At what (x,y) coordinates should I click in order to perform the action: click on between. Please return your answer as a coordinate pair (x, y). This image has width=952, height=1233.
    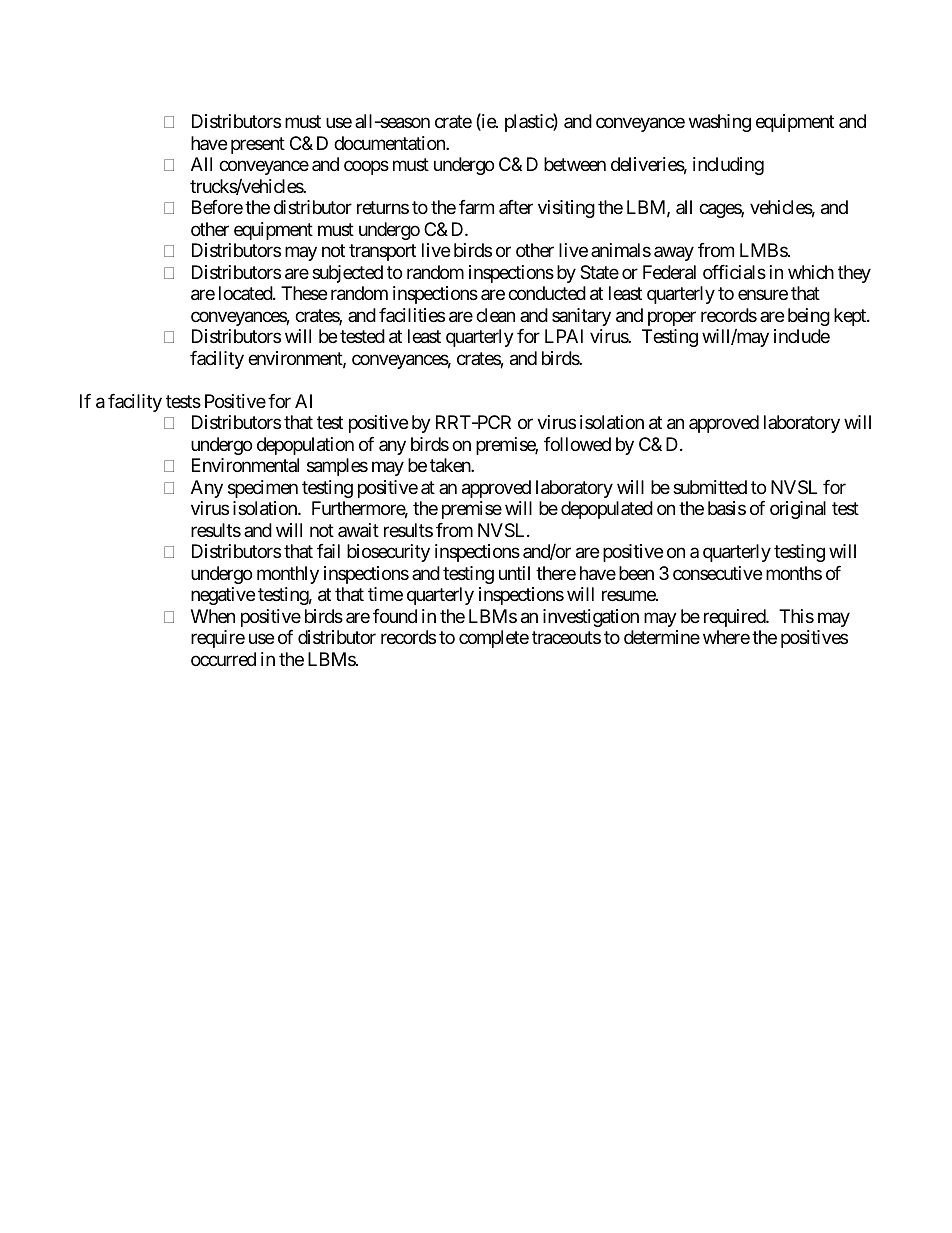
    Looking at the image, I should click on (575, 164).
